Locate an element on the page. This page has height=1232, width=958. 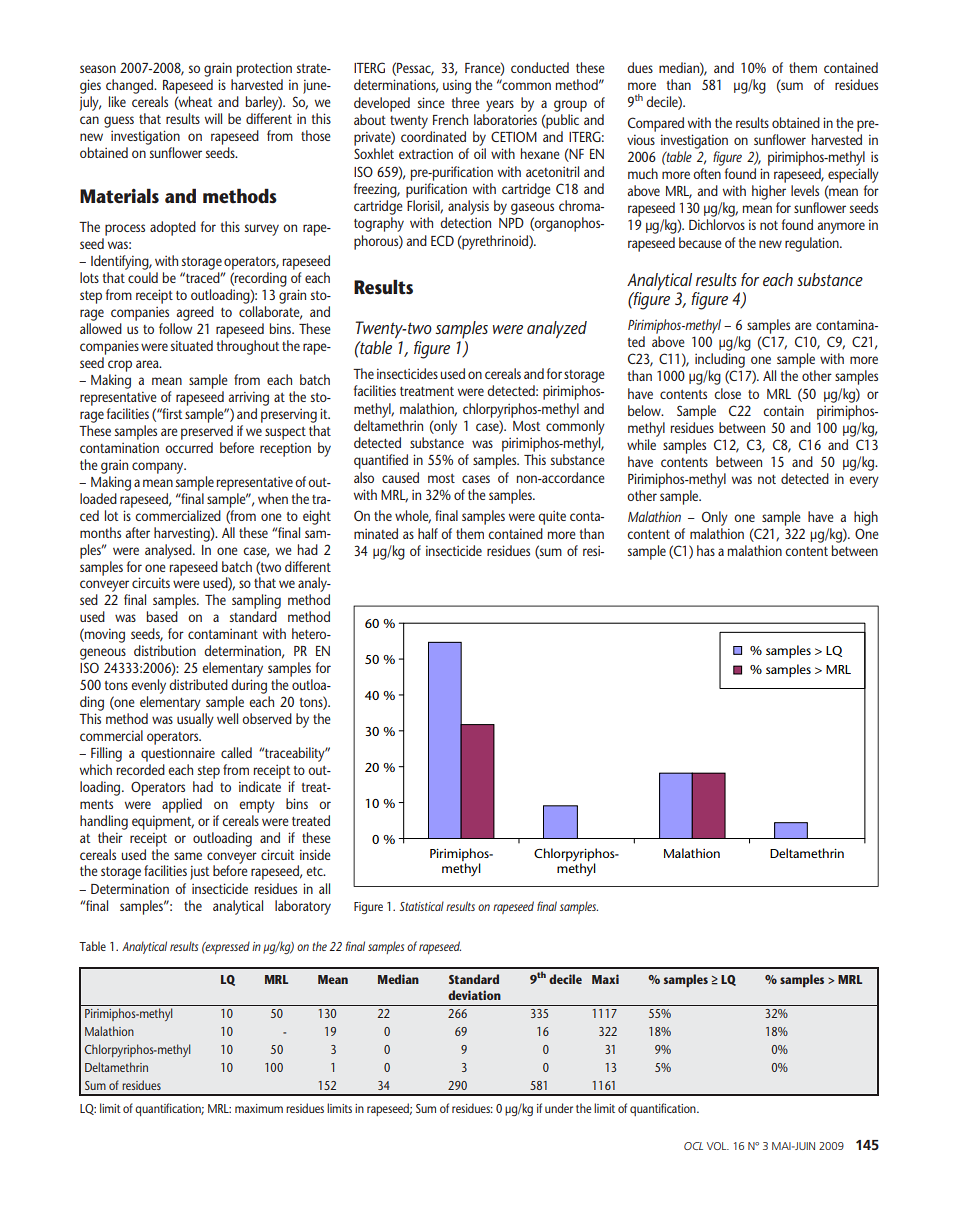
laboratory is located at coordinates (303, 907).
